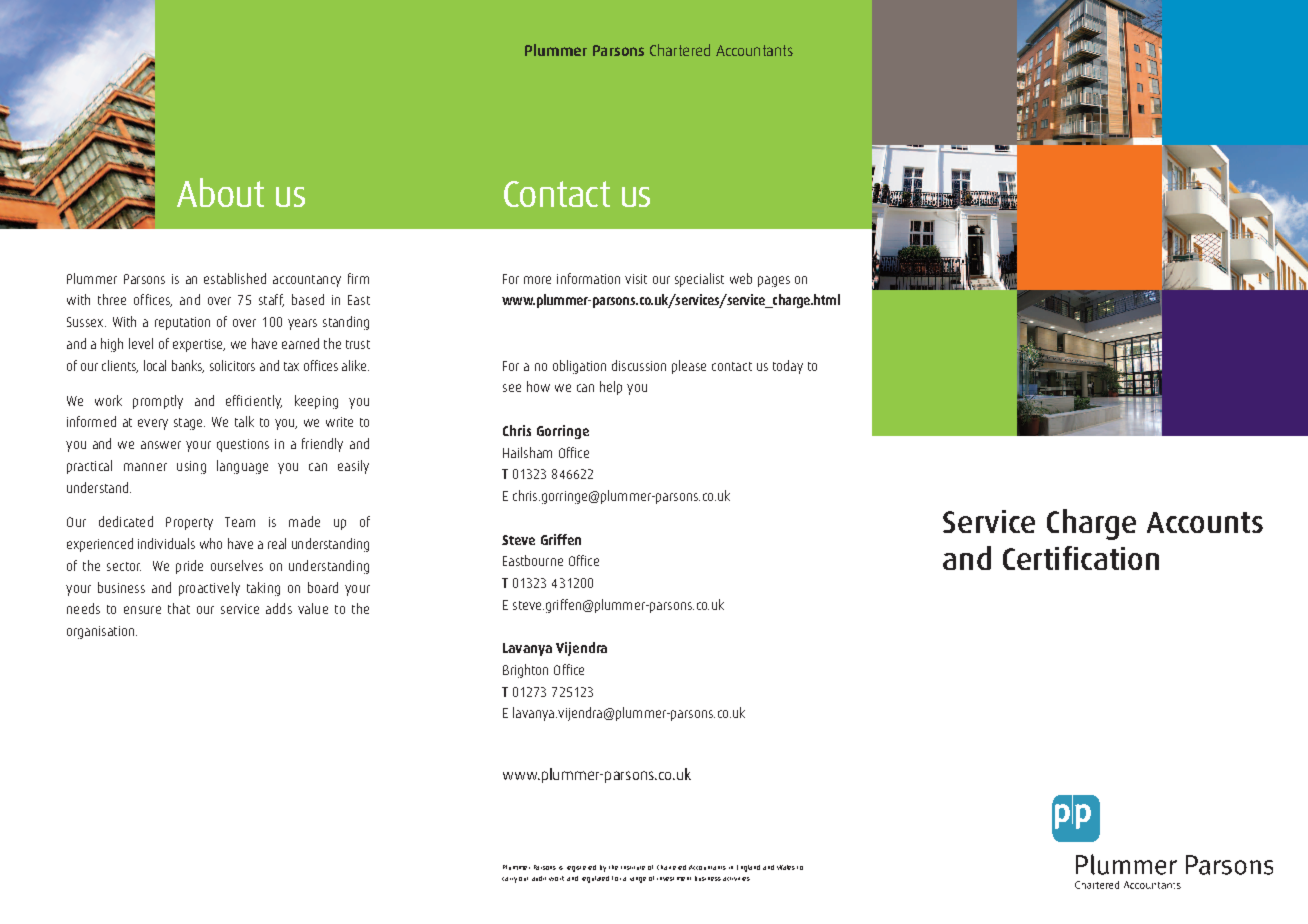  I want to click on visit, so click(636, 279).
